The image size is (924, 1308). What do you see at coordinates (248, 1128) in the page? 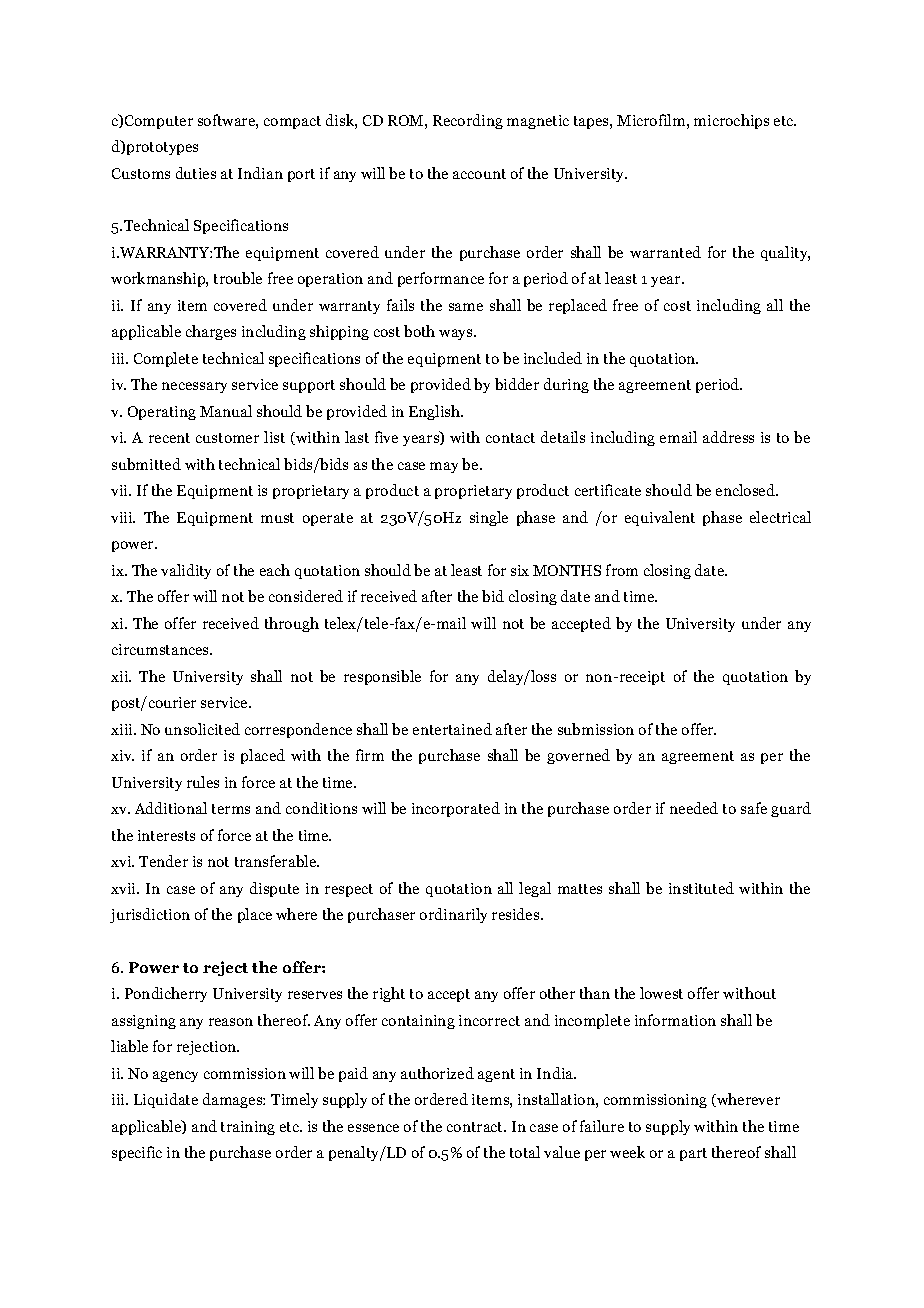
I see `training` at bounding box center [248, 1128].
